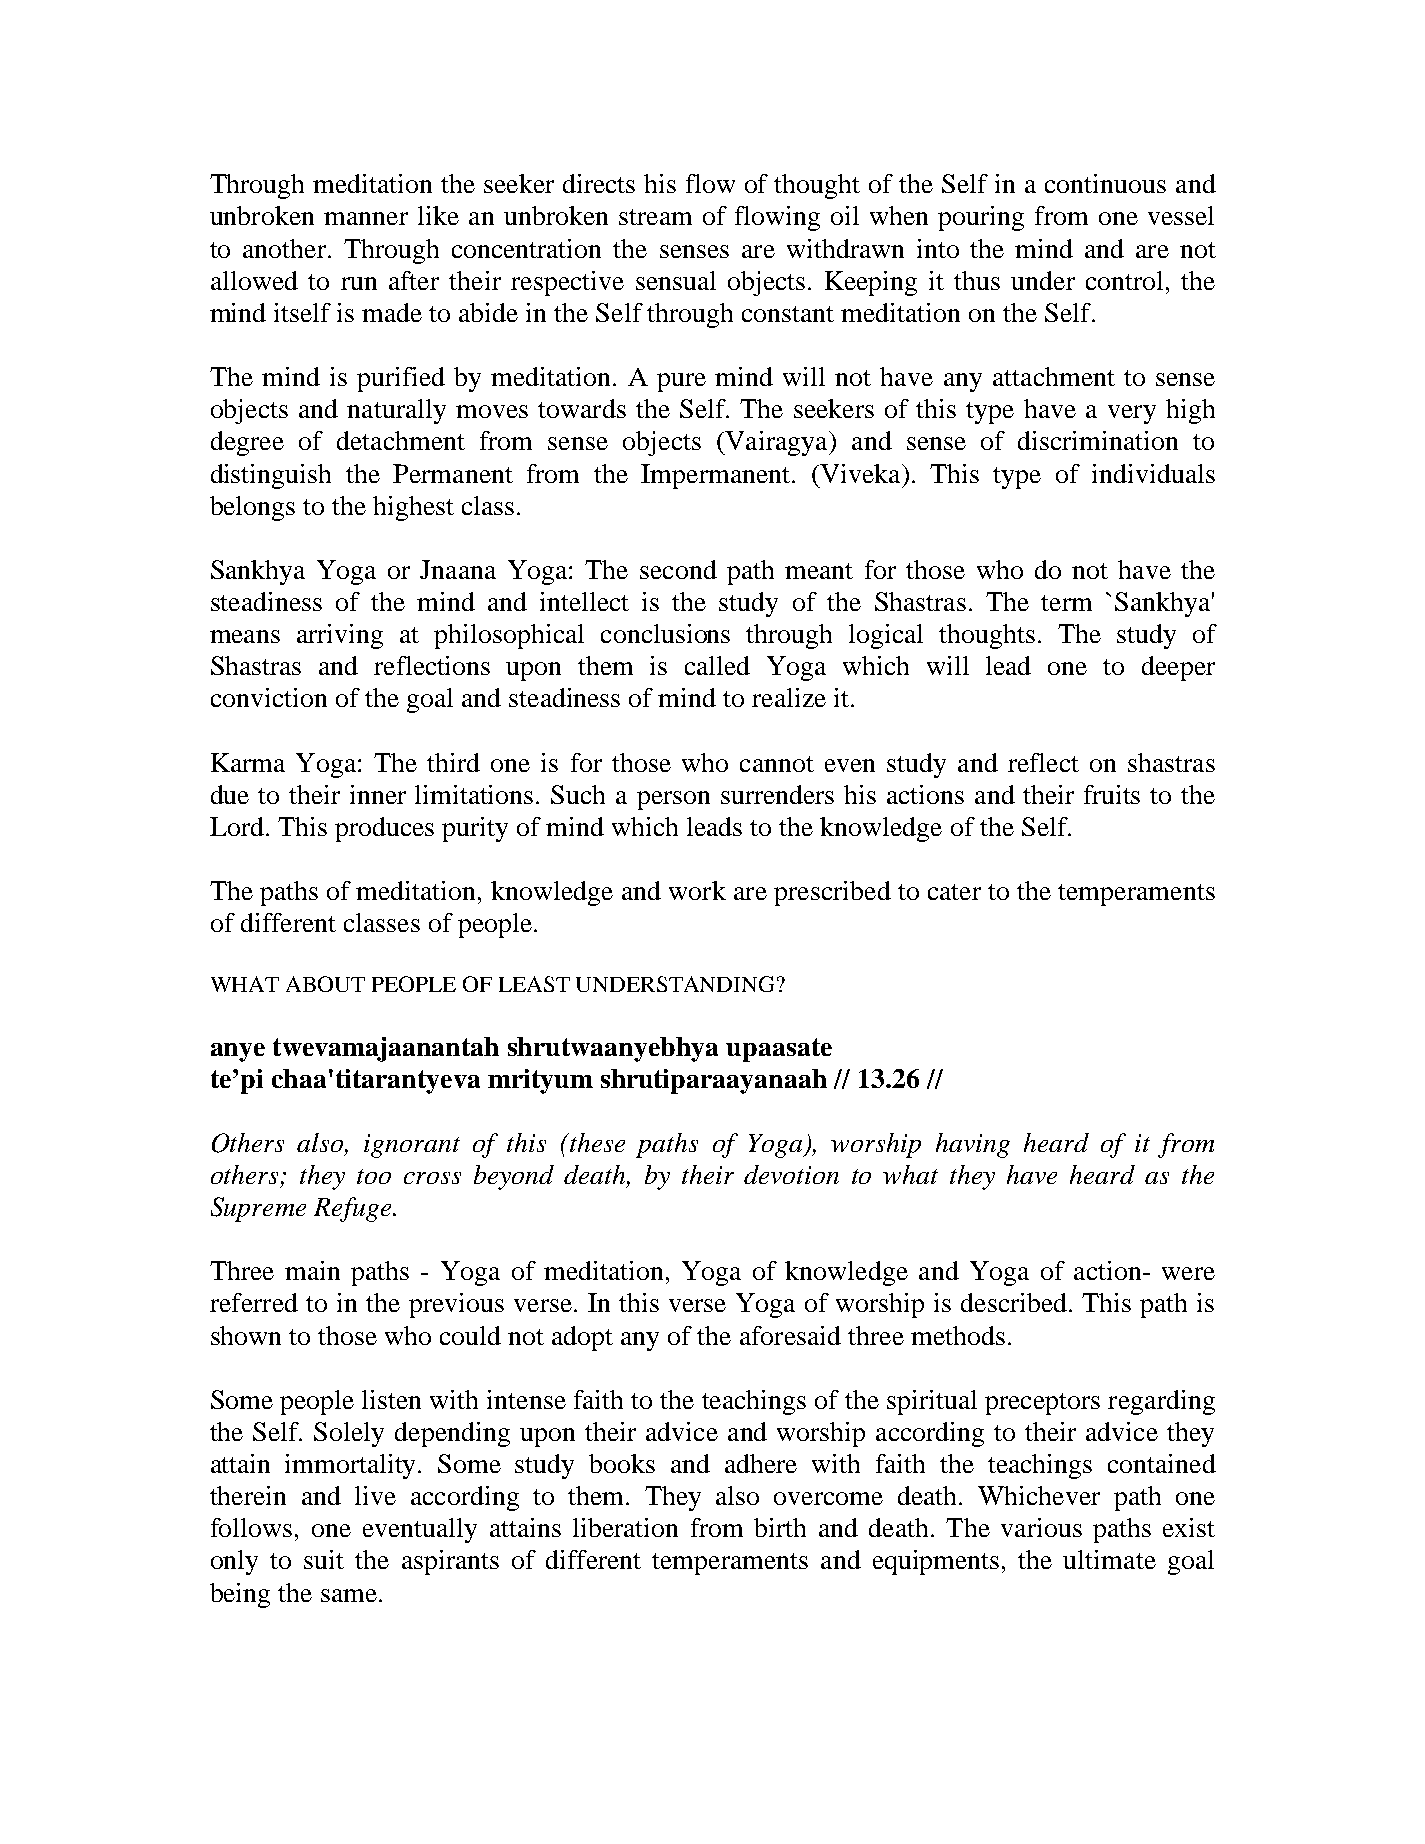 Image resolution: width=1425 pixels, height=1844 pixels. I want to click on Refuge, so click(354, 1209).
